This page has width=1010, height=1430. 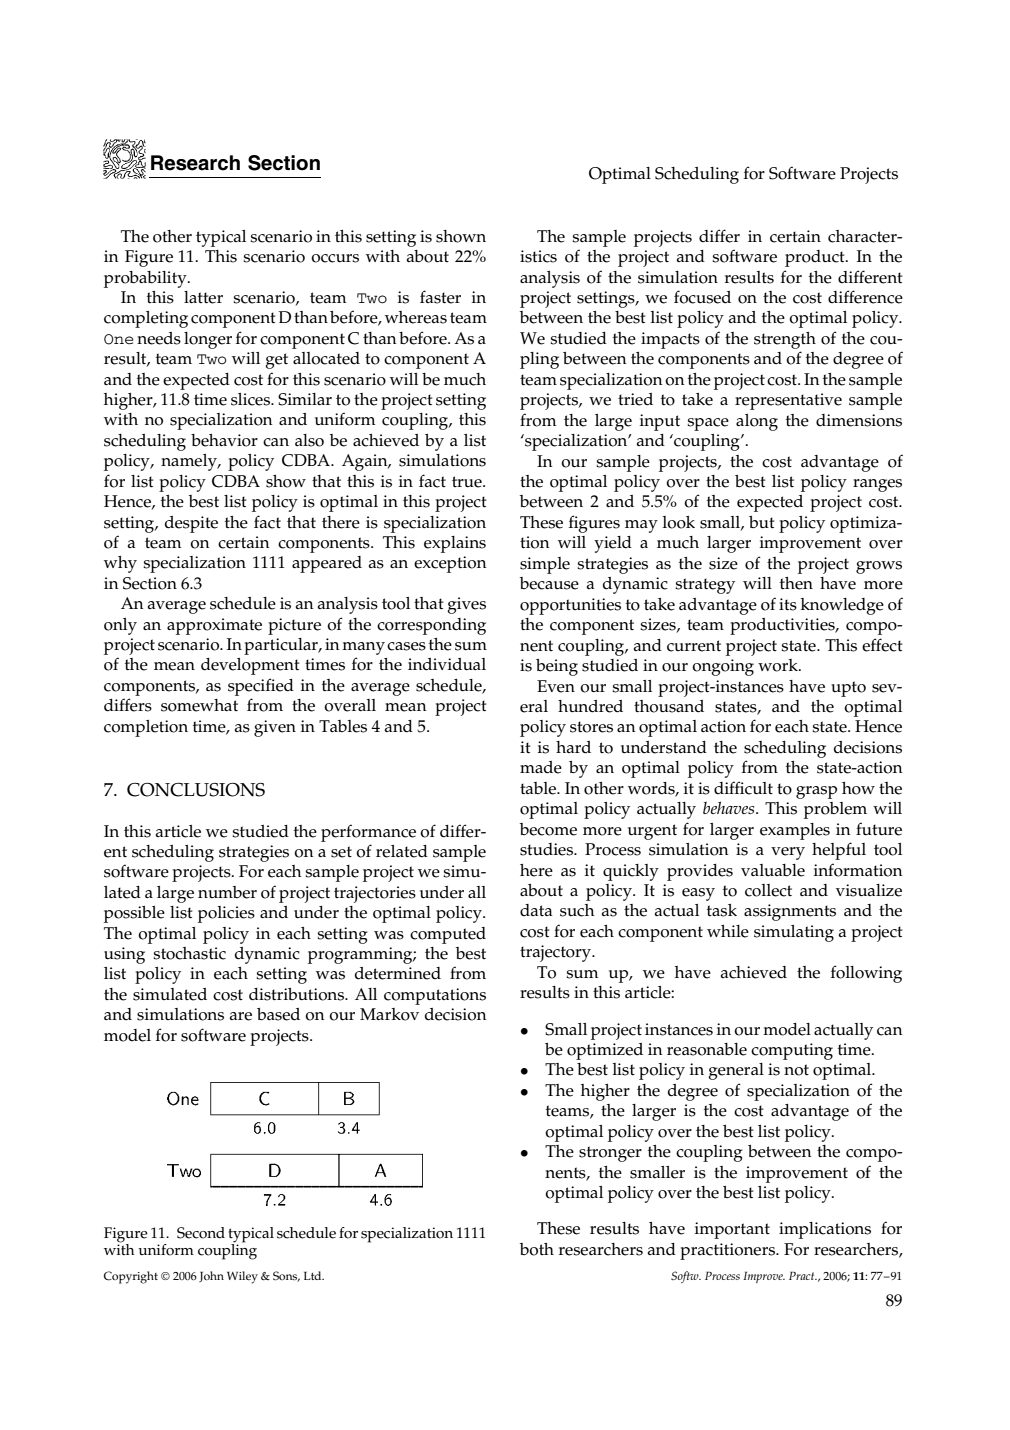 What do you see at coordinates (203, 297) in the page?
I see `latter` at bounding box center [203, 297].
